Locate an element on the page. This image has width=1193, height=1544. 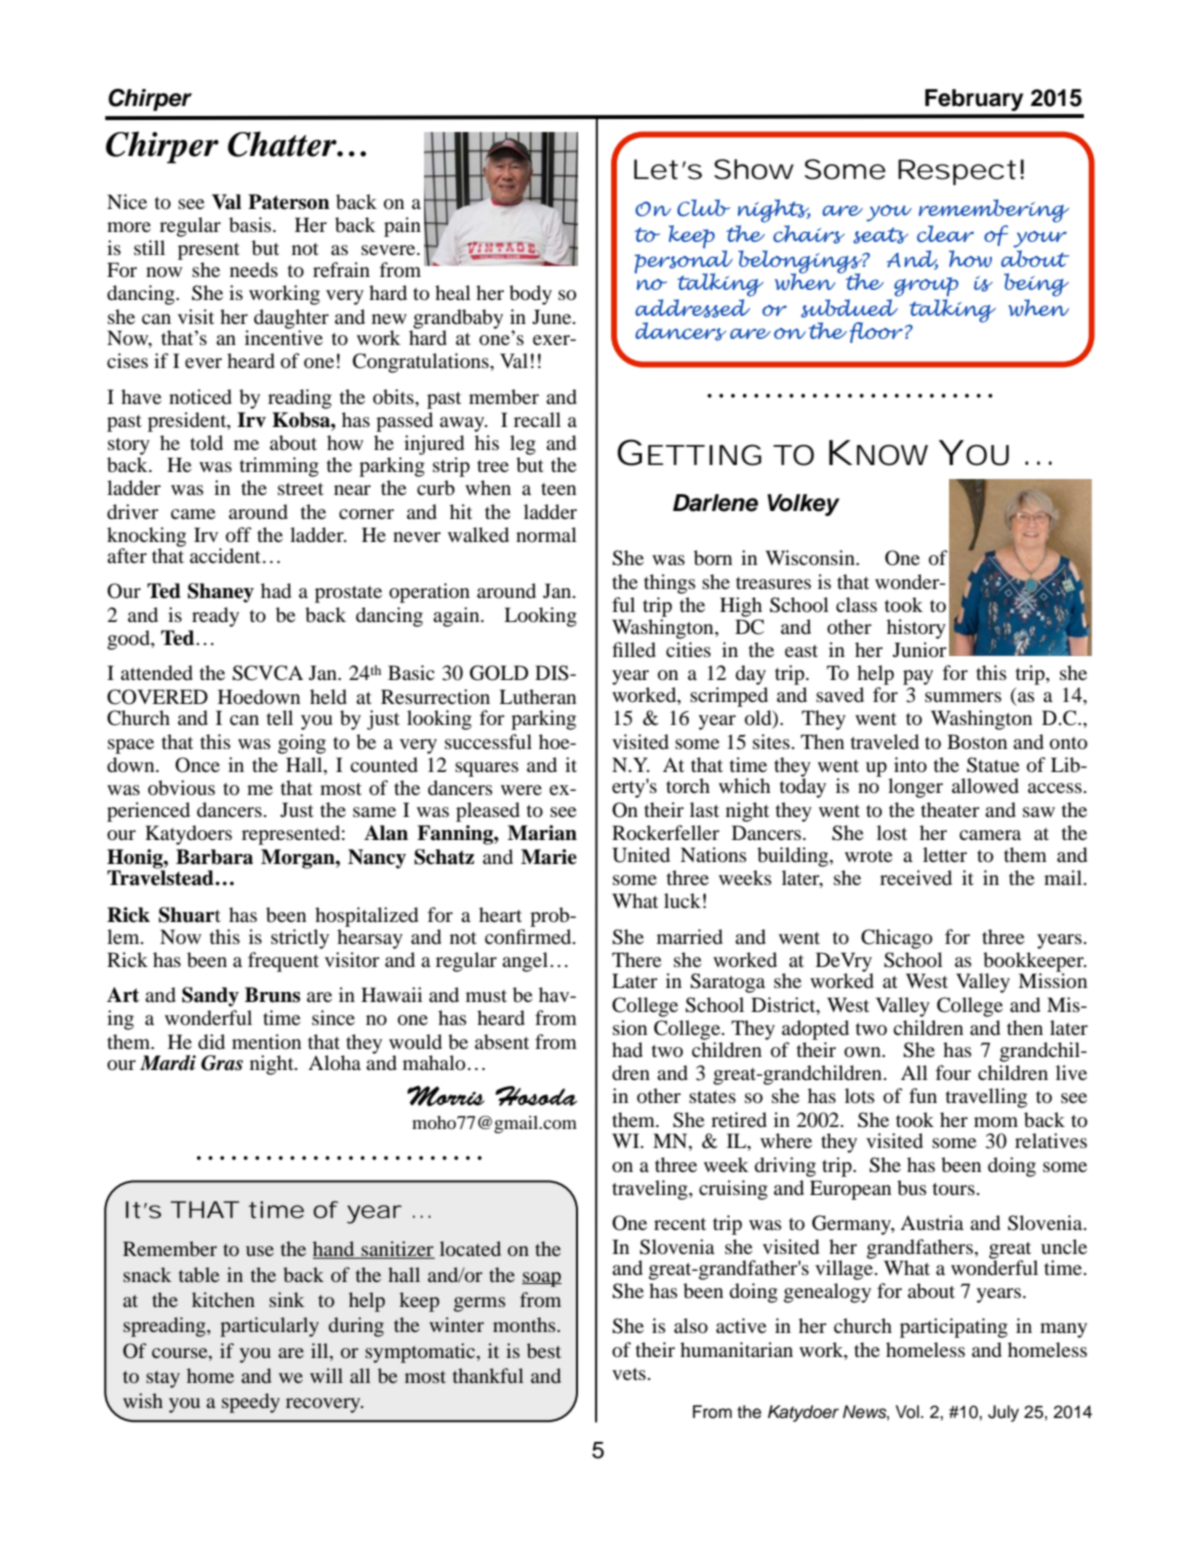
Junior is located at coordinates (920, 650).
